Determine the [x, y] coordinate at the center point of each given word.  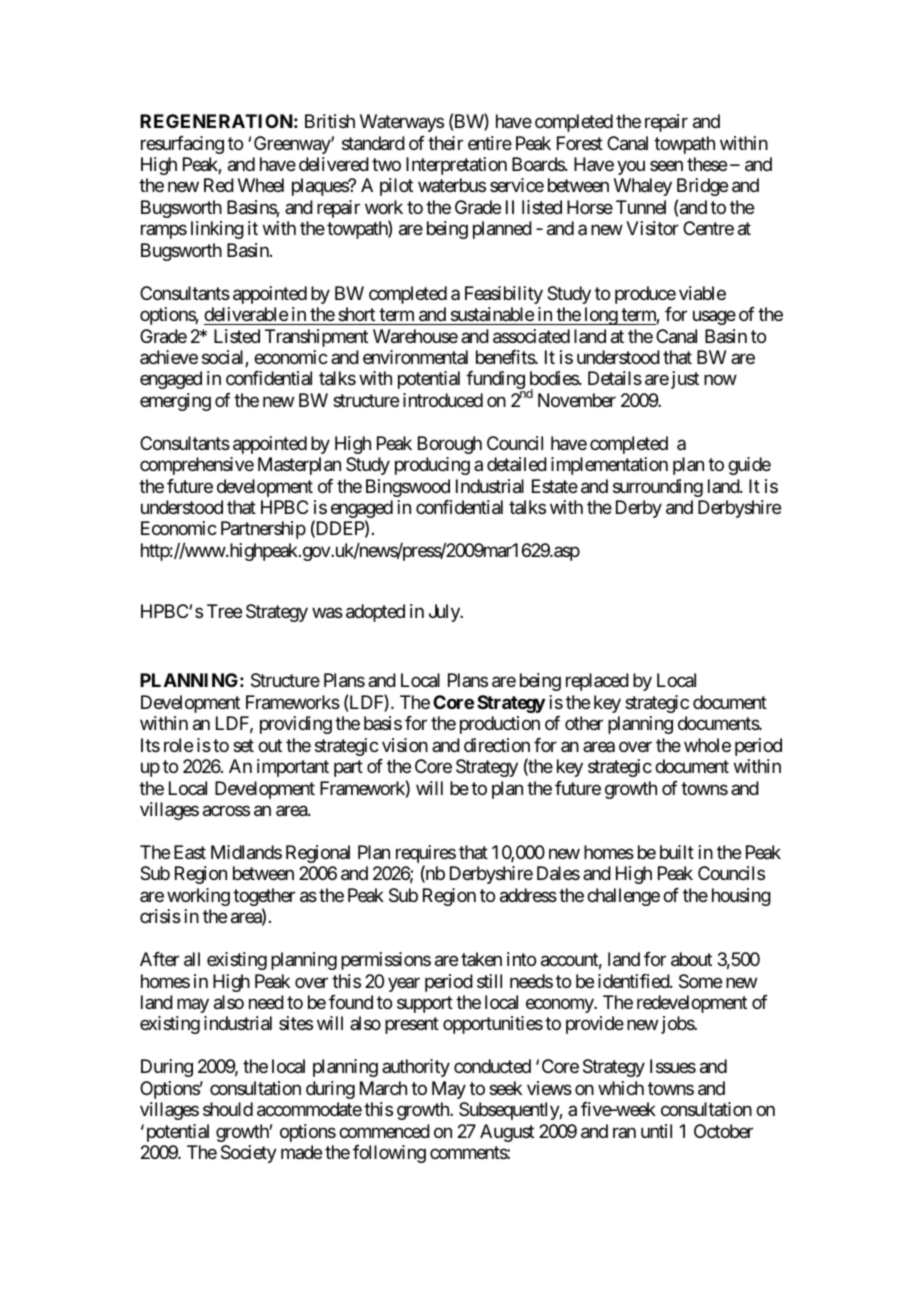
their [445, 143]
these [707, 164]
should [228, 1109]
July [445, 613]
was [327, 613]
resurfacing [182, 145]
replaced [597, 682]
